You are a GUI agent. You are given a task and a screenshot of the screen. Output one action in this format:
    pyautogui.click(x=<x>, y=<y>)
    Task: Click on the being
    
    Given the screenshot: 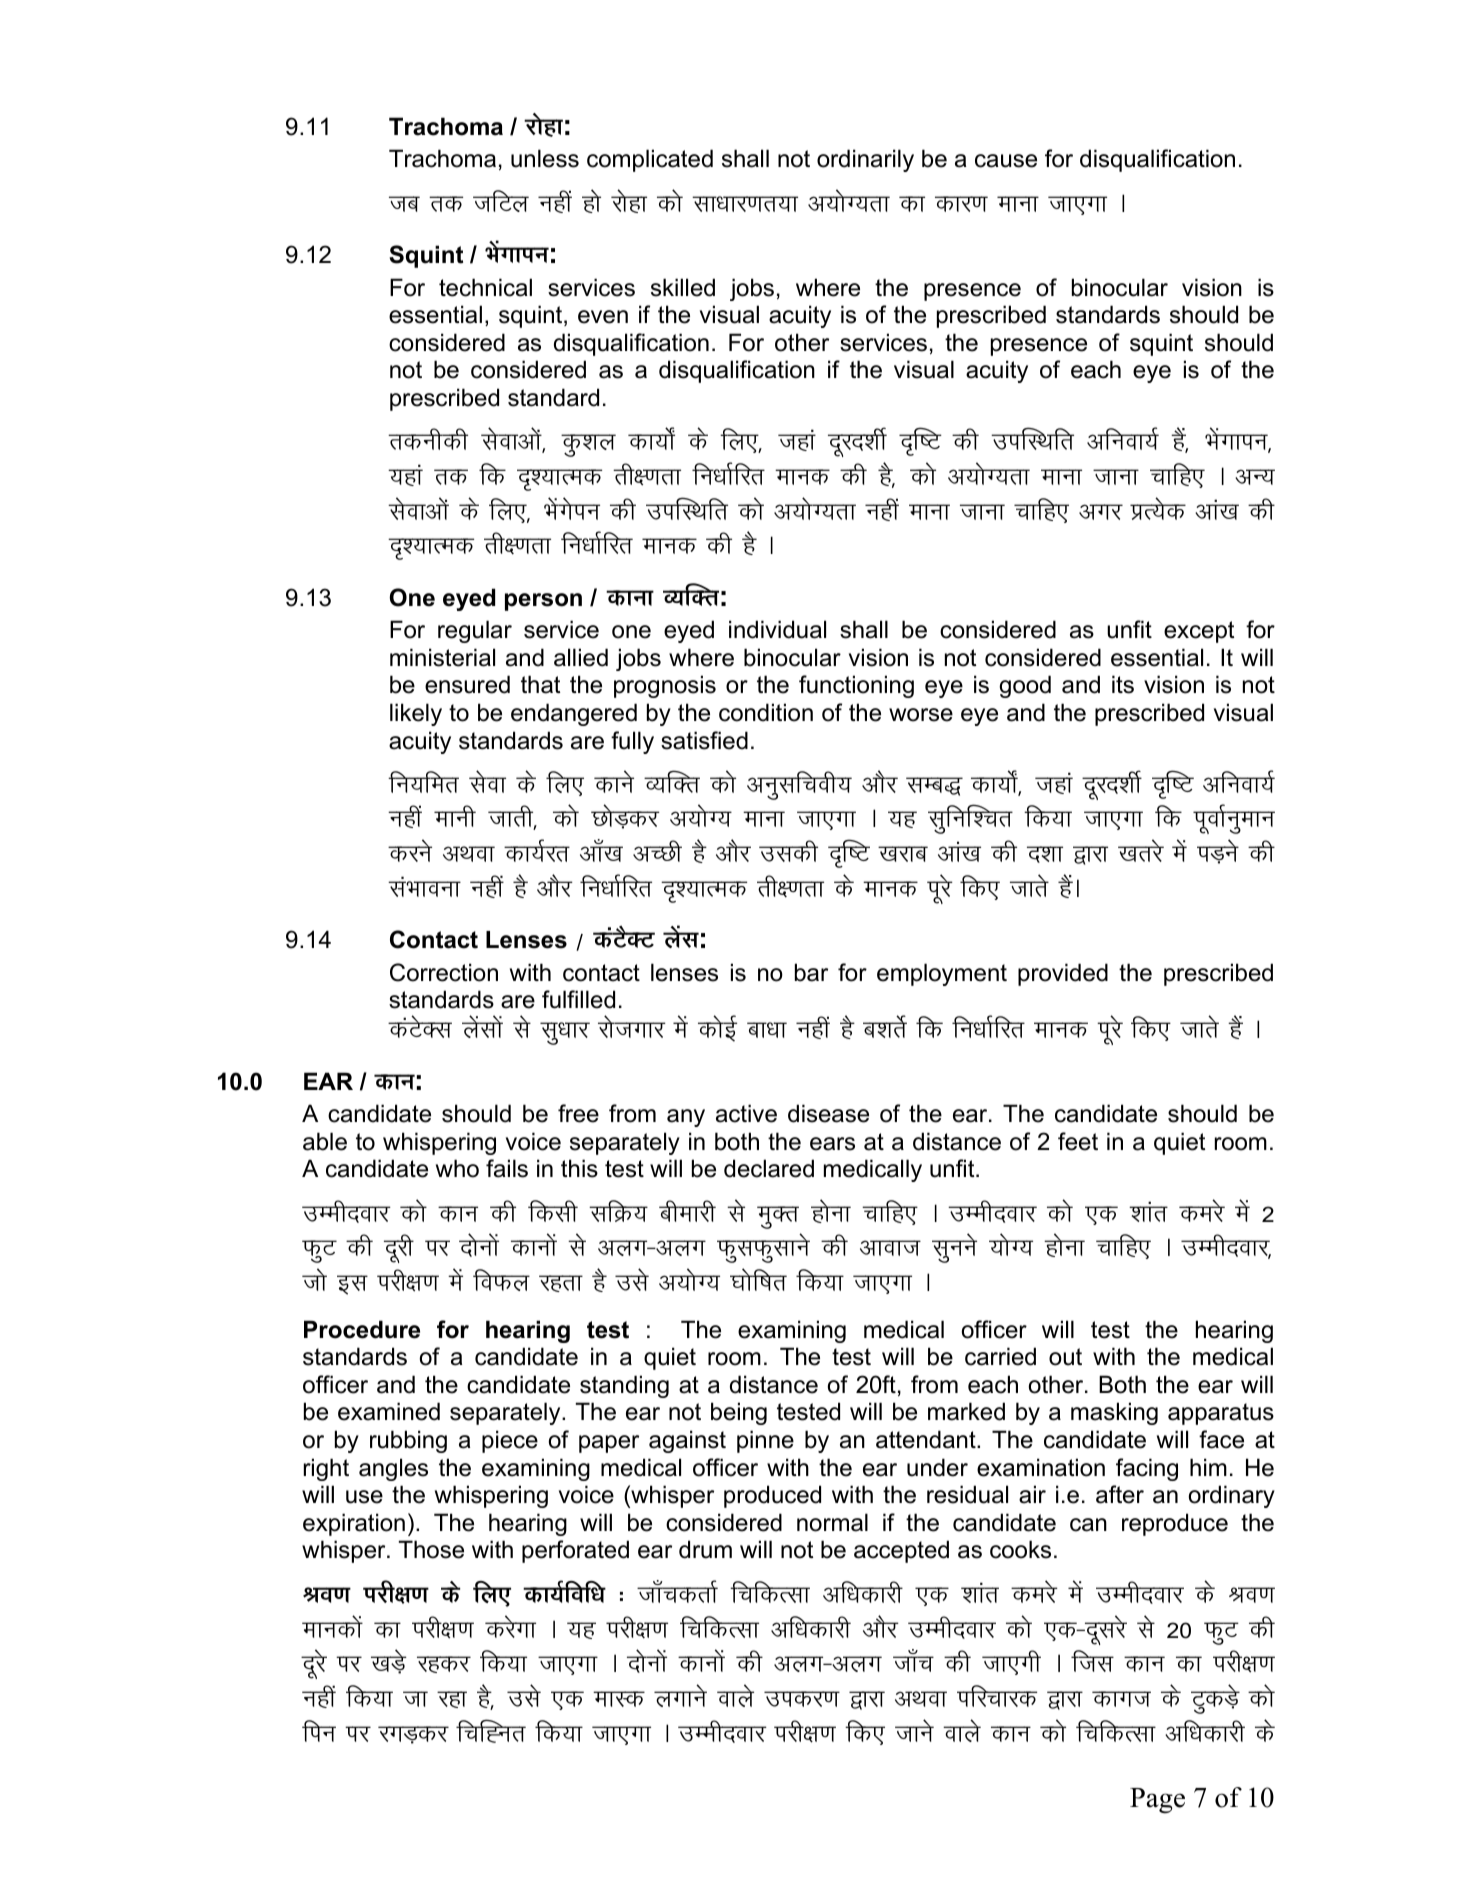 What is the action you would take?
    pyautogui.click(x=739, y=1413)
